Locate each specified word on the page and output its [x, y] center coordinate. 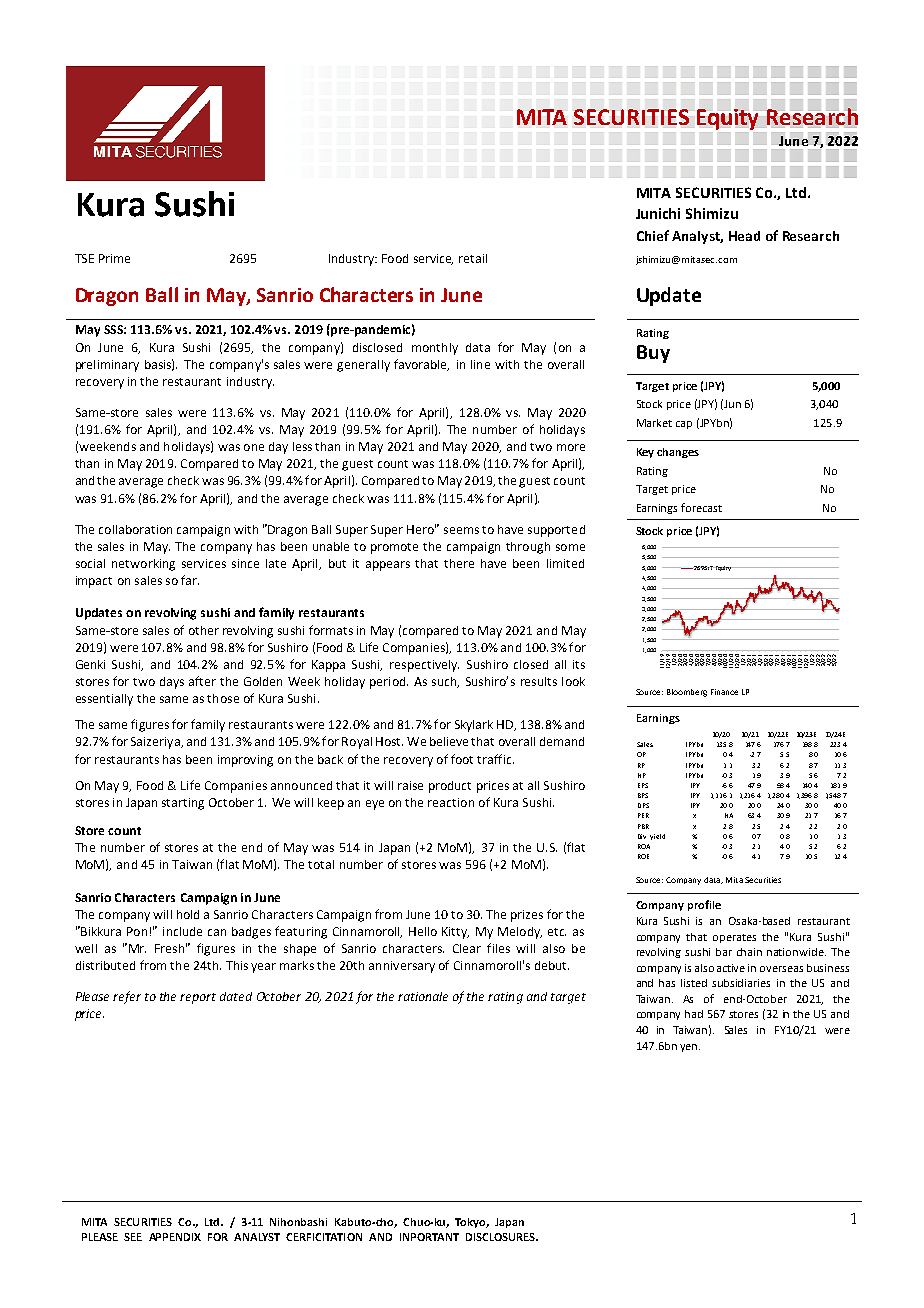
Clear [467, 948]
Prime [114, 258]
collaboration [135, 529]
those [223, 698]
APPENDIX [175, 1237]
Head [744, 236]
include [182, 931]
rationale [423, 996]
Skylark [474, 726]
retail [473, 258]
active [731, 968]
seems [461, 530]
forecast [701, 507]
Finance [724, 692]
